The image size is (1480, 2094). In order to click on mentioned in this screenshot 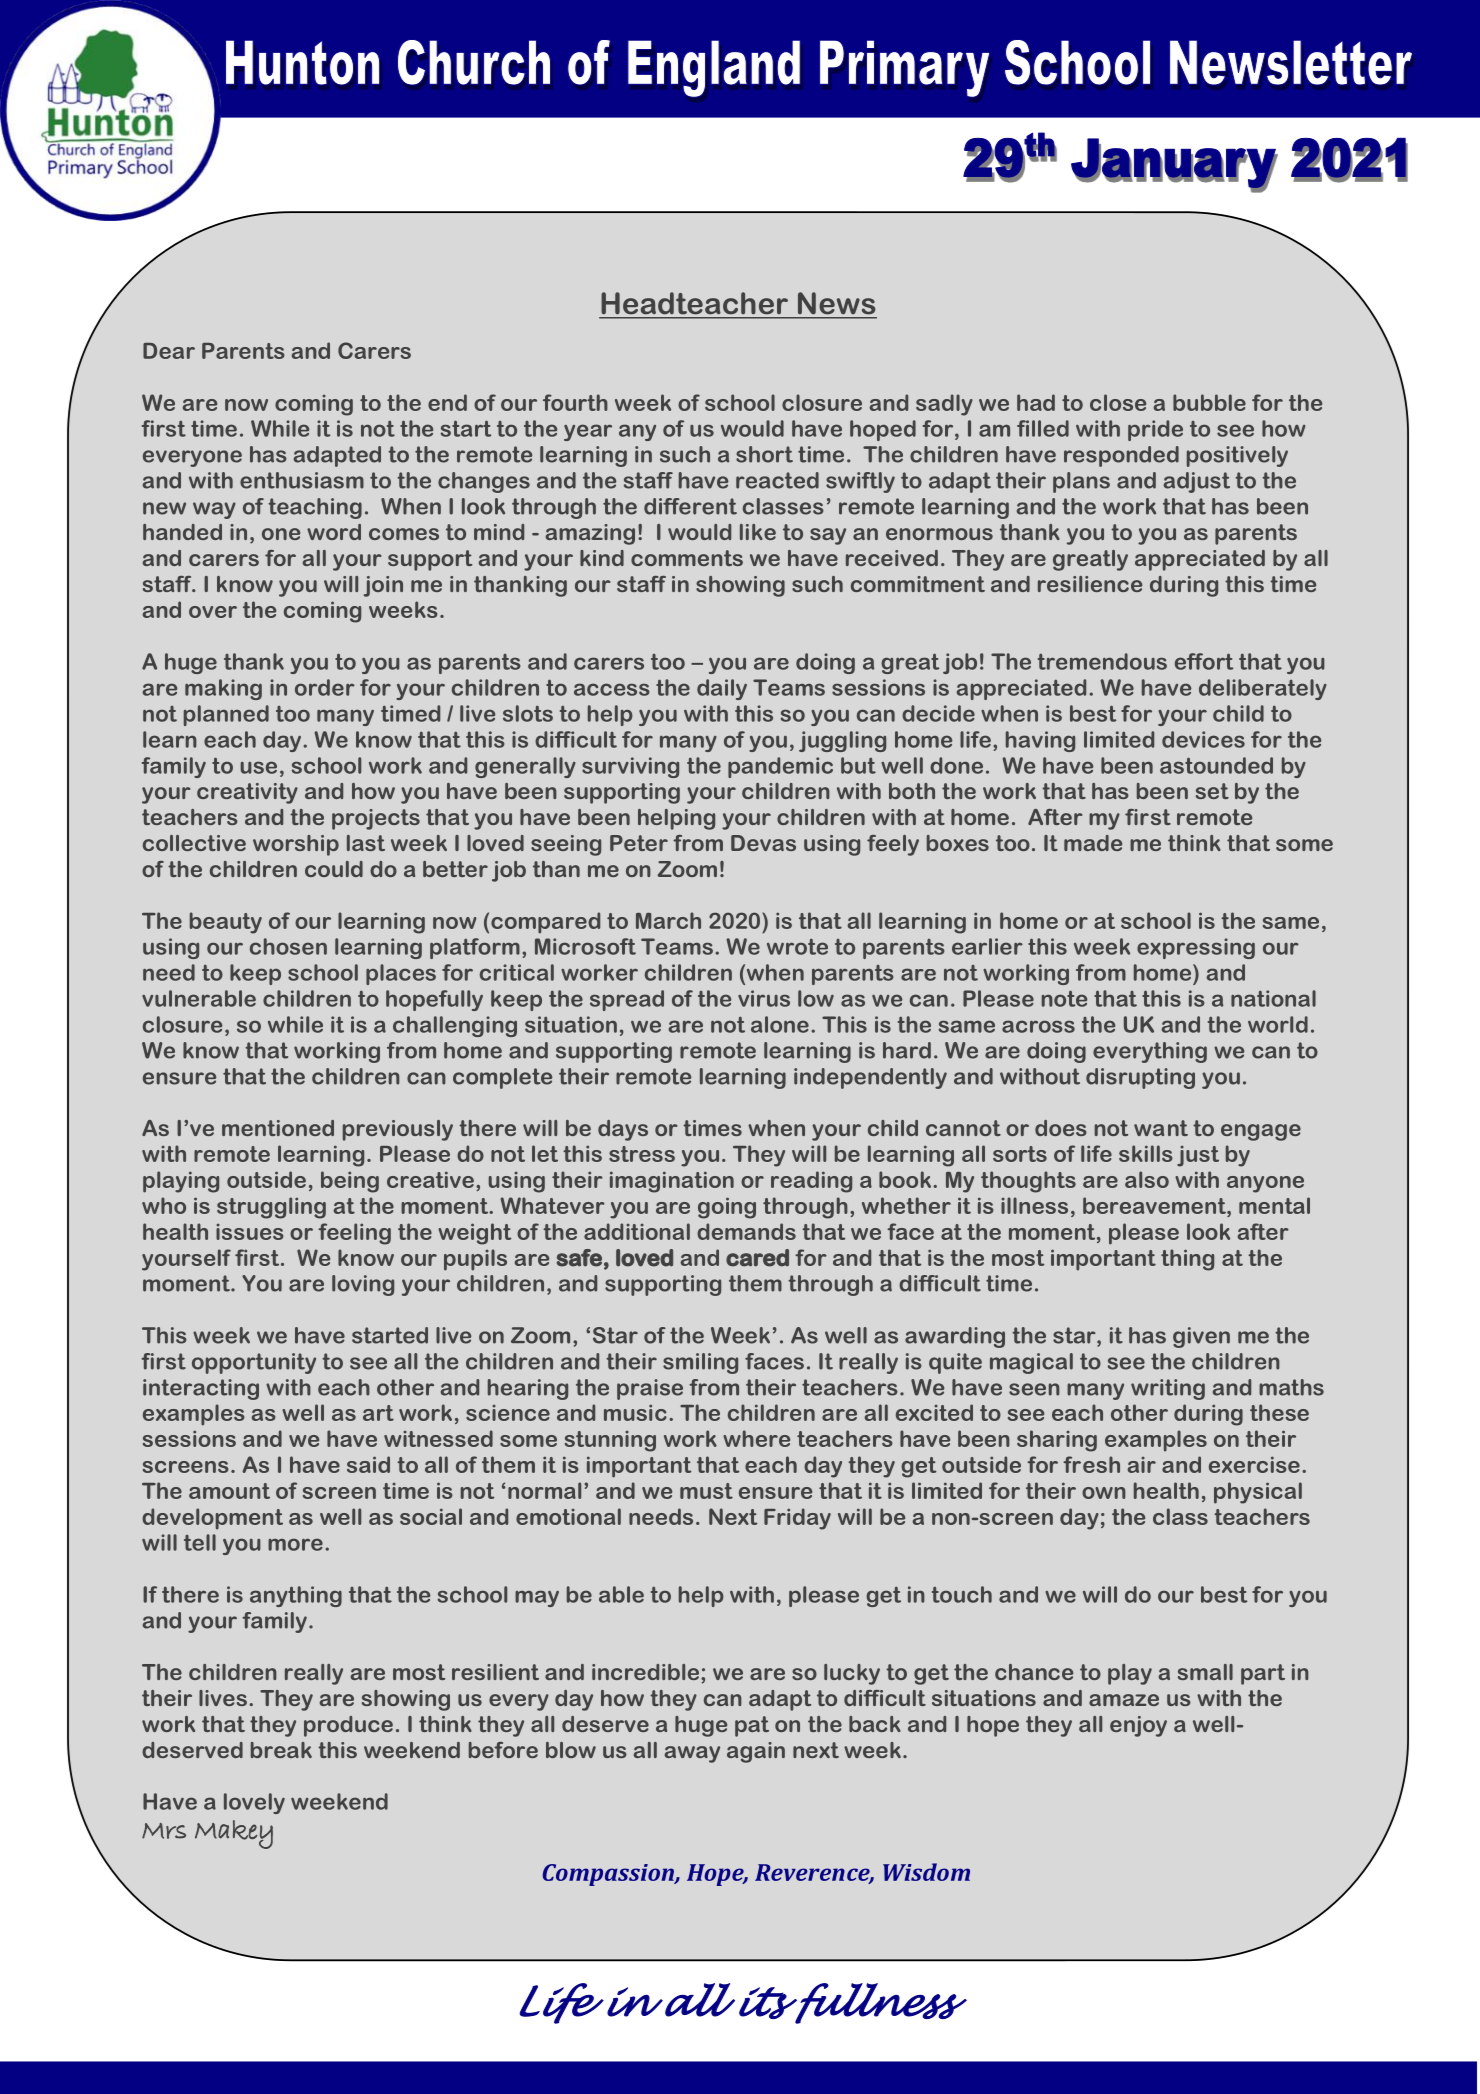, I will do `click(278, 1128)`.
